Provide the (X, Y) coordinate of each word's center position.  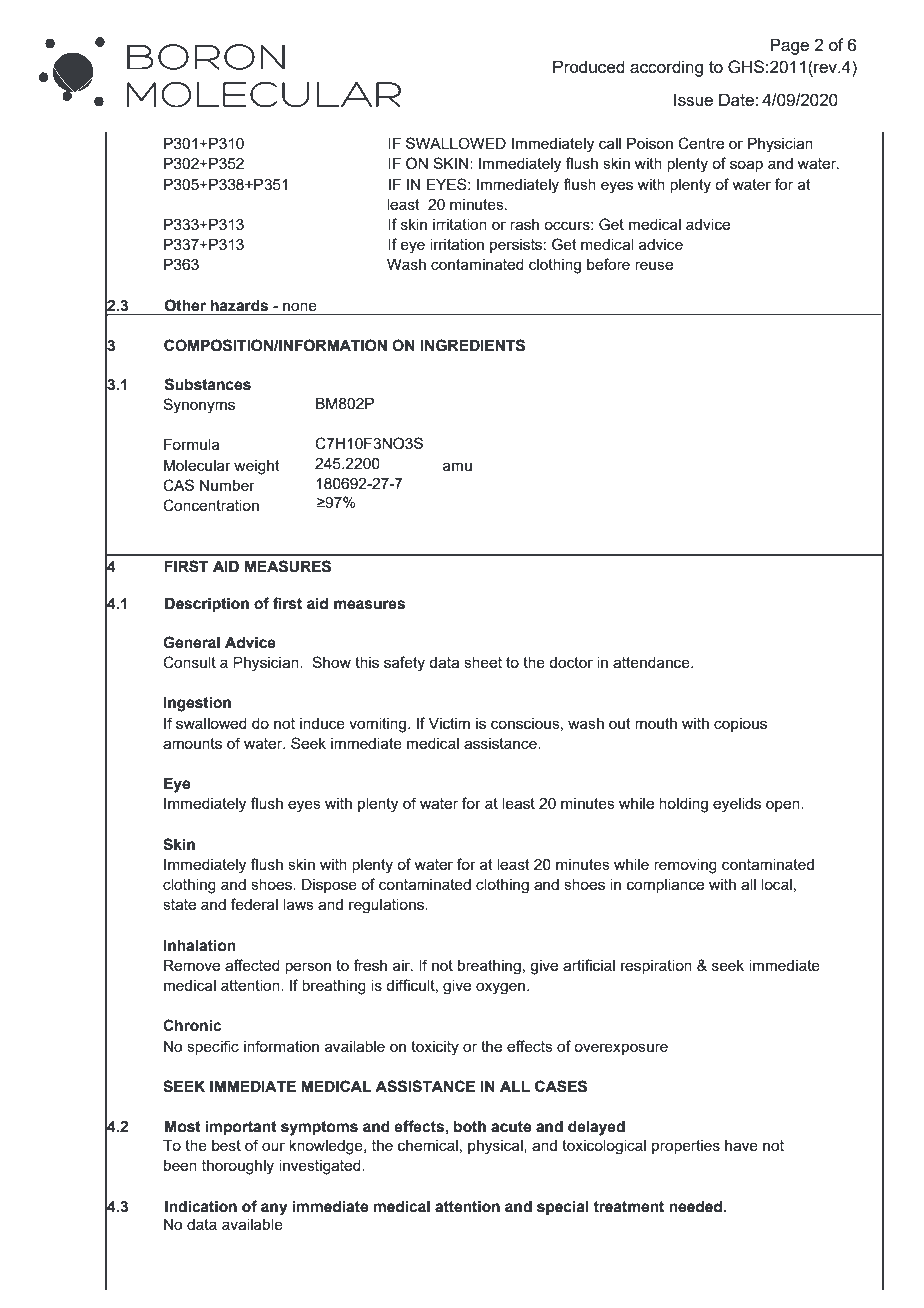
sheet (483, 662)
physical (496, 1147)
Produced (589, 66)
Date (737, 99)
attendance (652, 662)
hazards (239, 305)
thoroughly (238, 1167)
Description (207, 604)
